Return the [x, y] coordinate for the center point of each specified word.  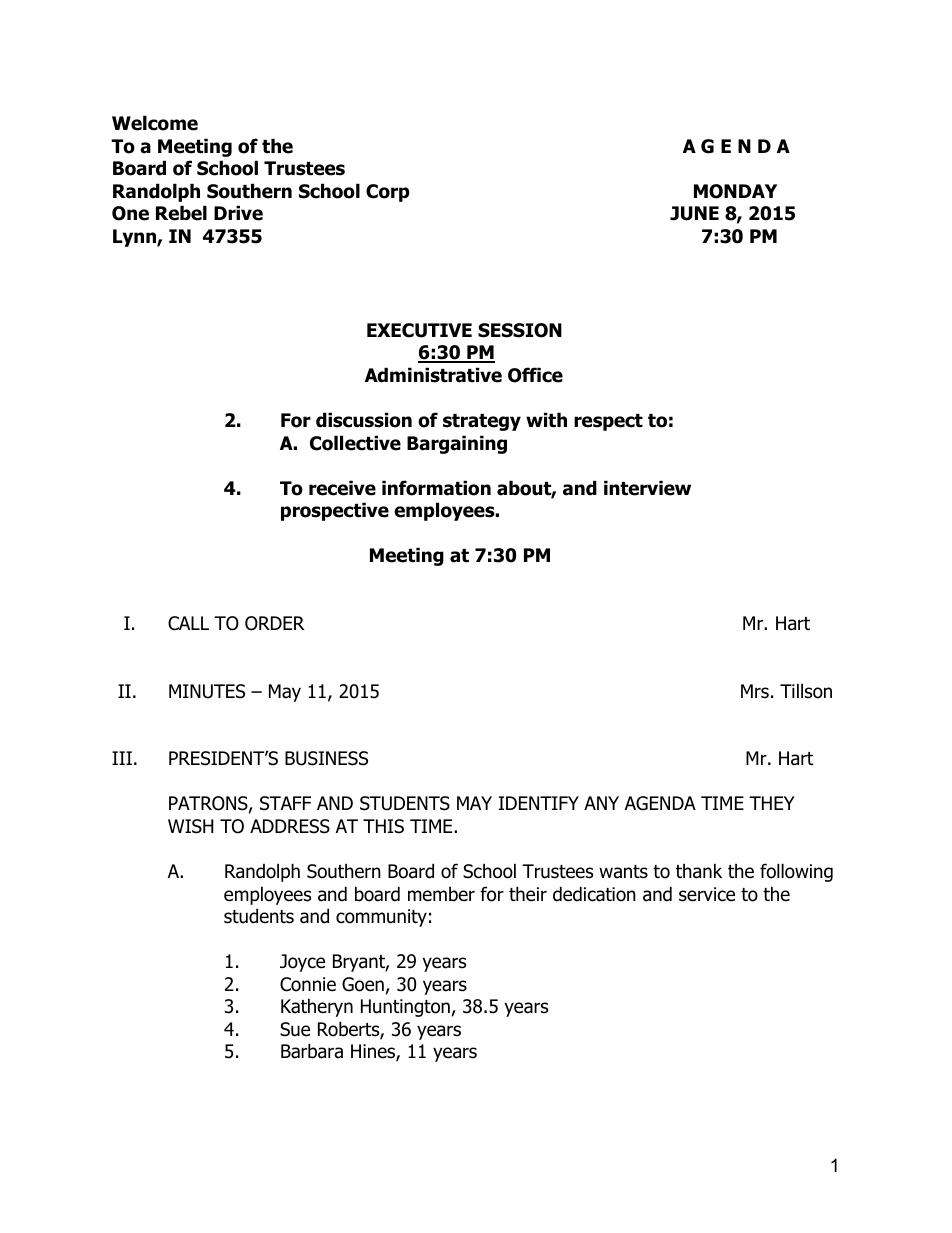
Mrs [755, 691]
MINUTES [207, 691]
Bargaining [457, 444]
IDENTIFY [539, 803]
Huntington [405, 1008]
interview [647, 488]
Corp [388, 193]
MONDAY [735, 191]
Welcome [155, 123]
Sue [295, 1029]
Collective [355, 443]
